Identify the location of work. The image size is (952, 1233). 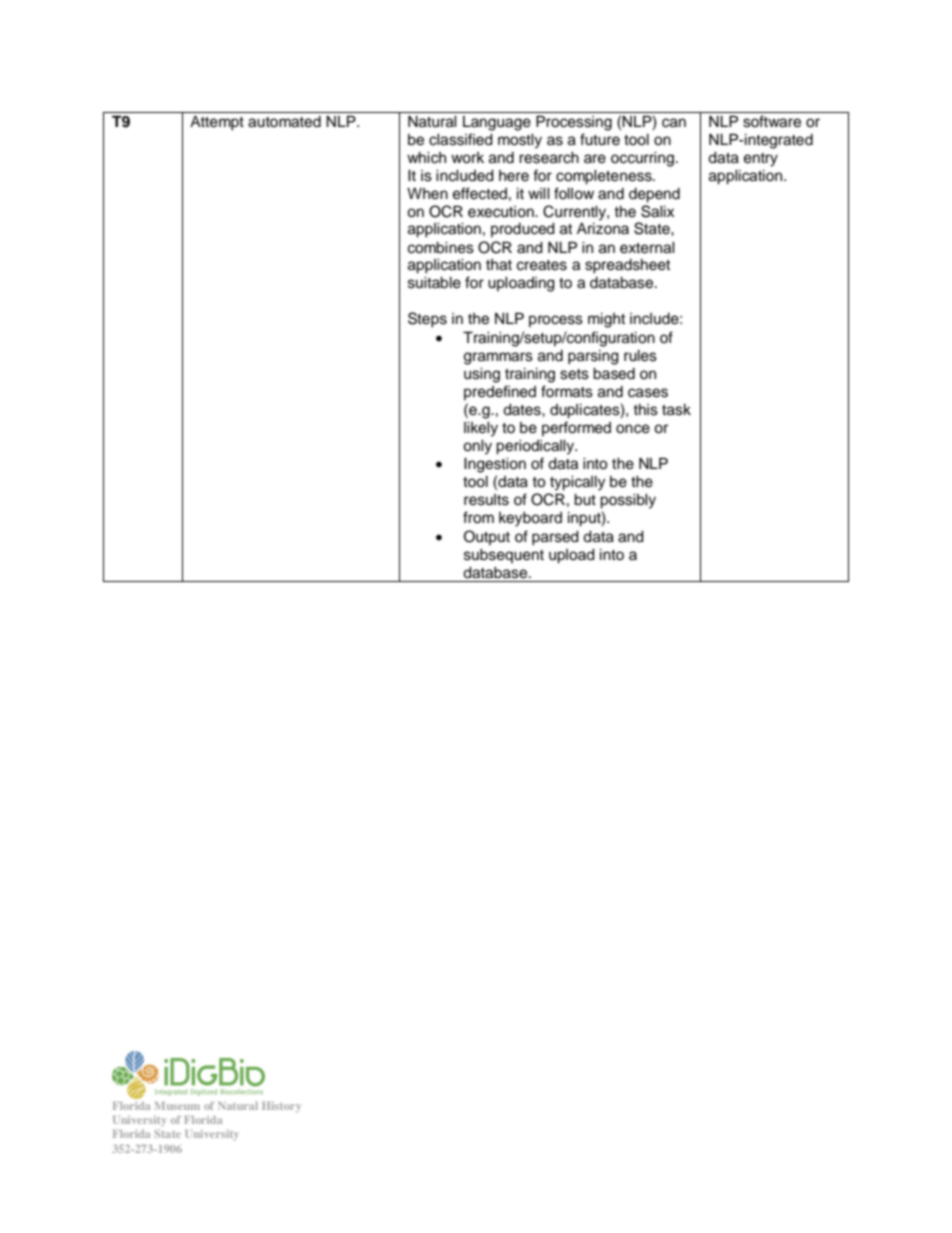
(467, 158).
